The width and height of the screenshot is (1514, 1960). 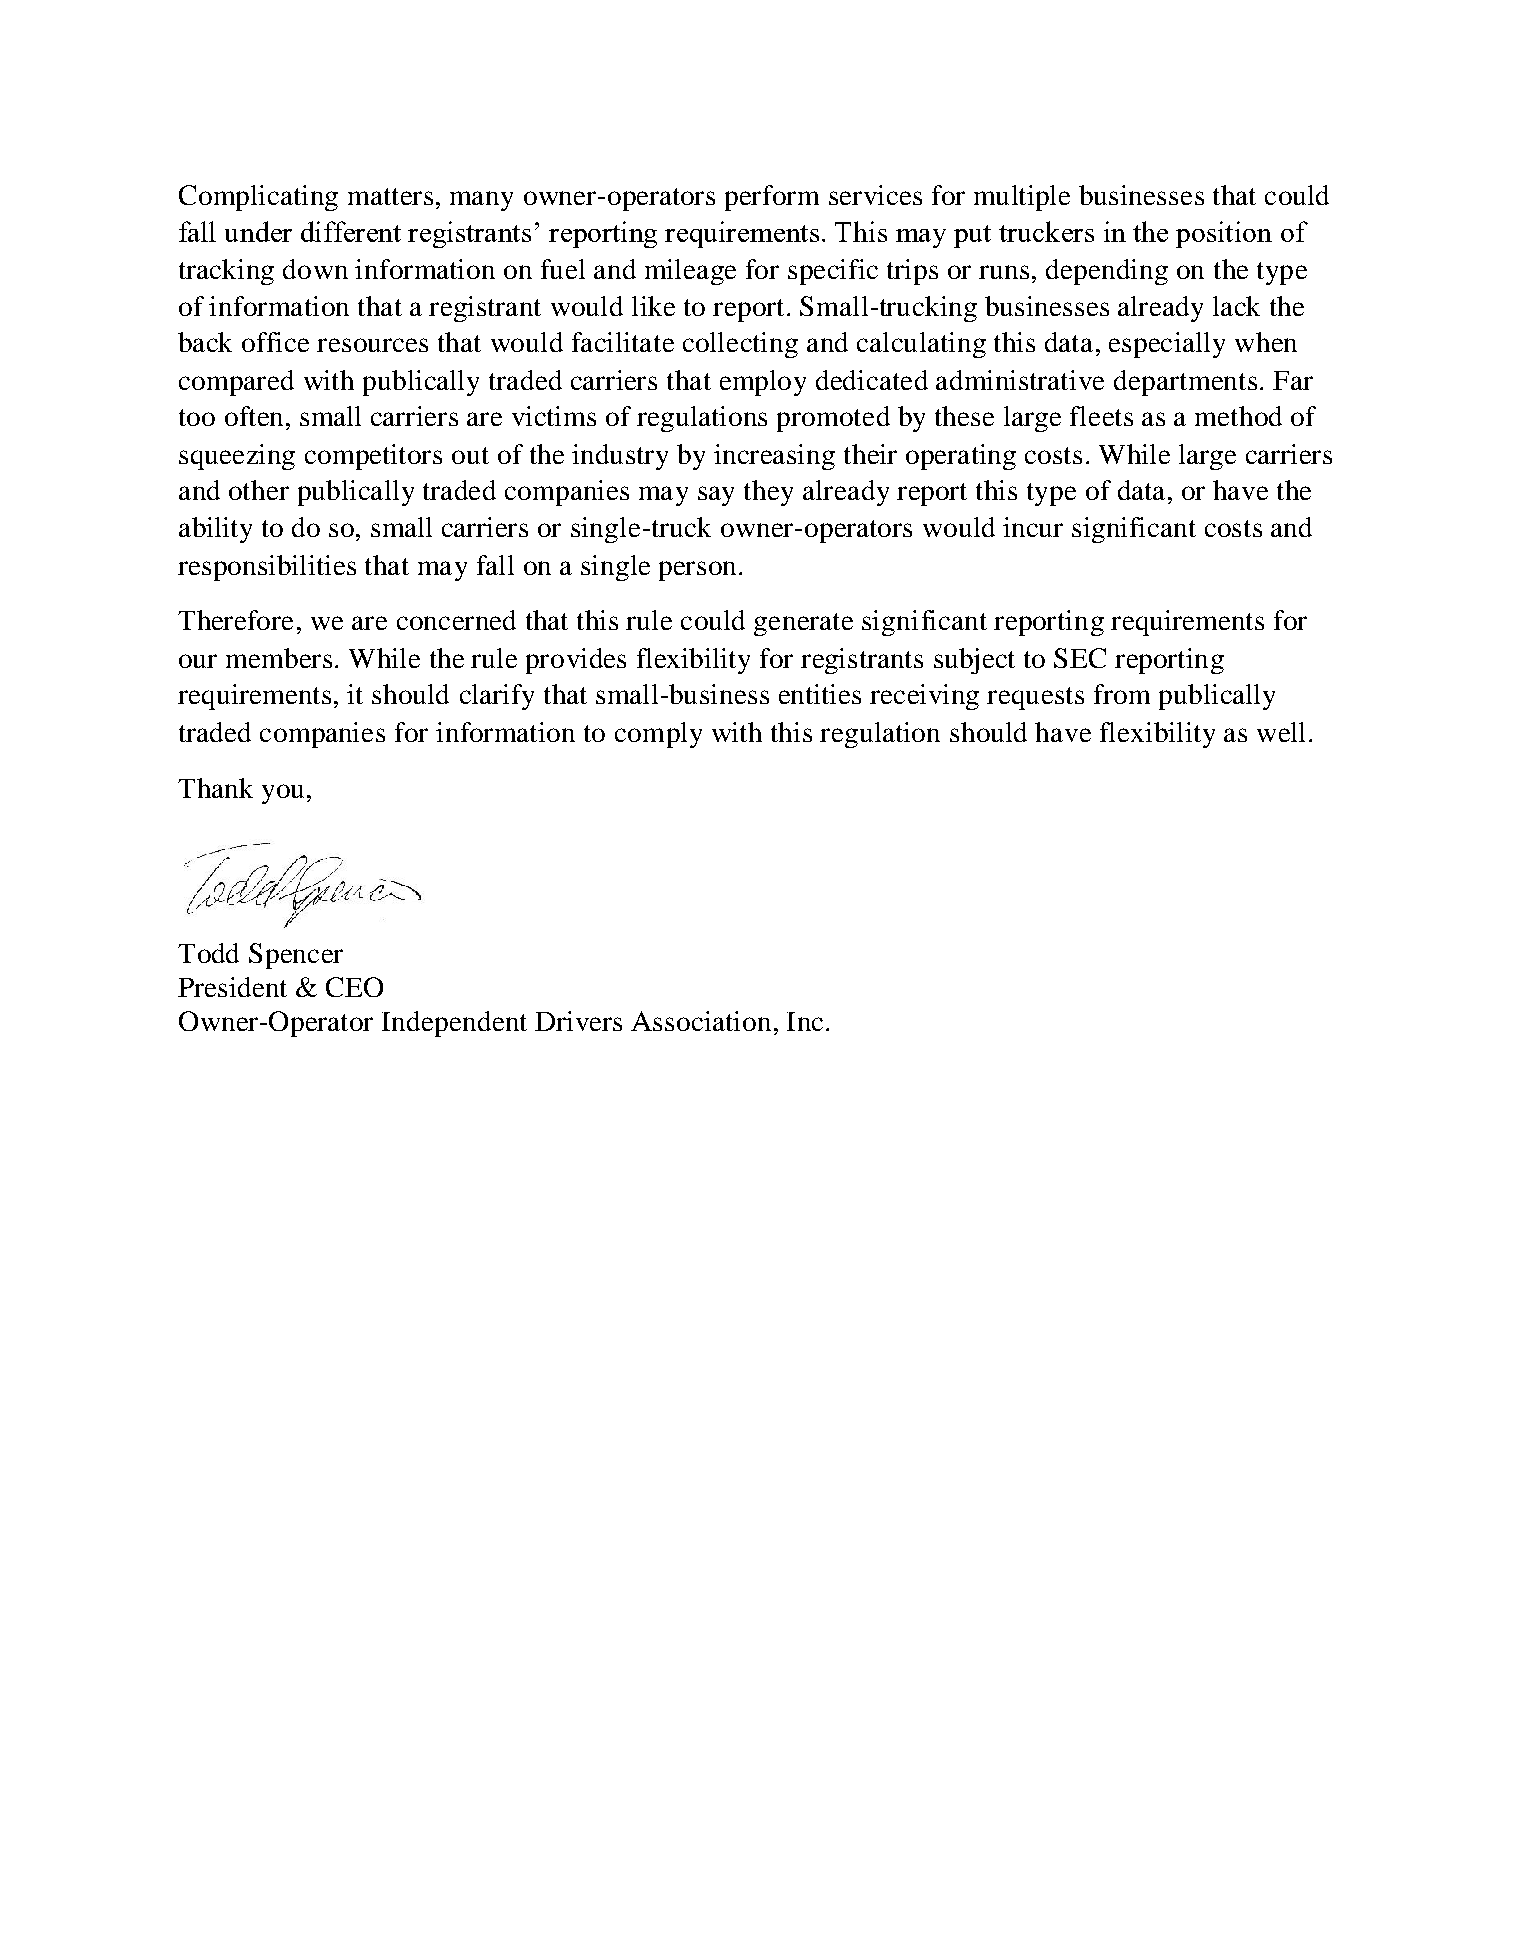 I want to click on position, so click(x=1224, y=234).
